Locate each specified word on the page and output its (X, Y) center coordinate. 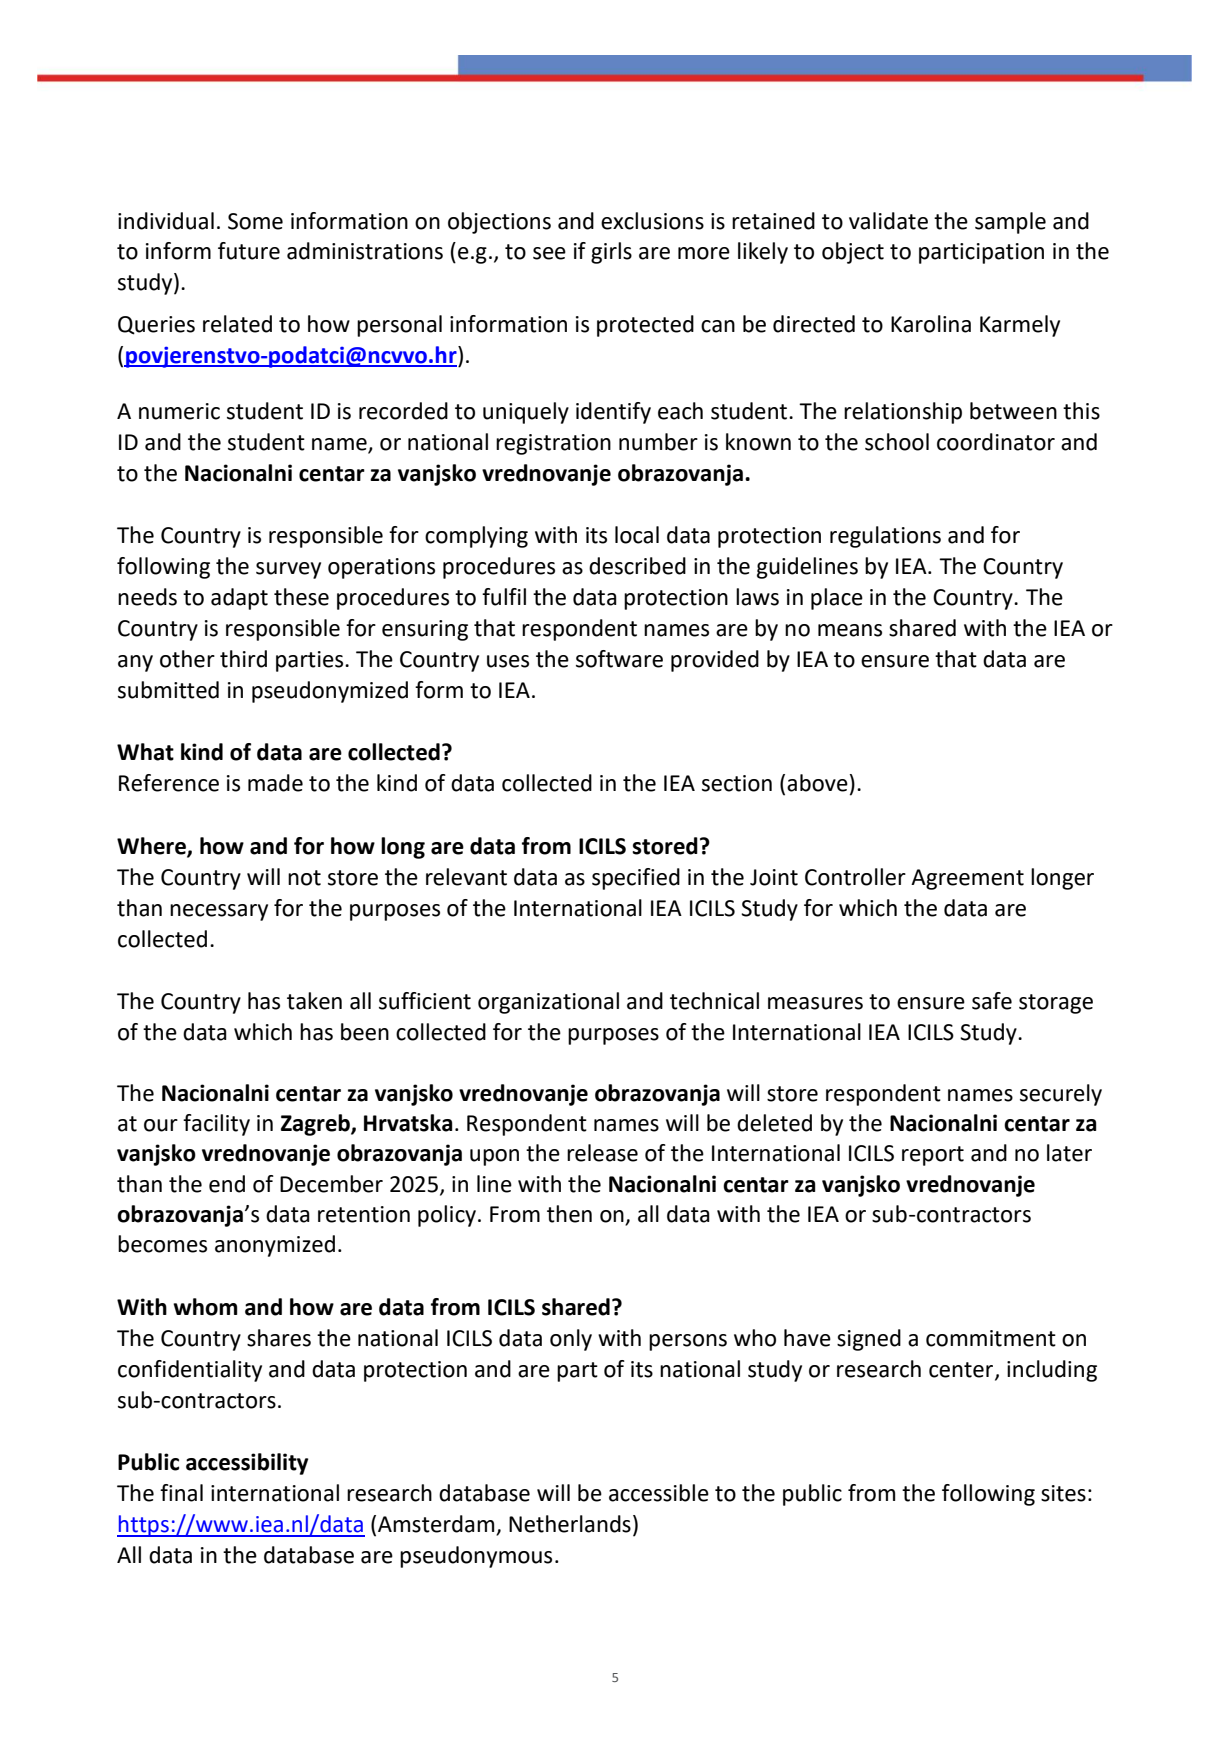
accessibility (247, 1464)
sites (1063, 1493)
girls (611, 253)
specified (636, 879)
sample (1010, 223)
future (249, 251)
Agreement (967, 879)
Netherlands (570, 1524)
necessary (219, 912)
